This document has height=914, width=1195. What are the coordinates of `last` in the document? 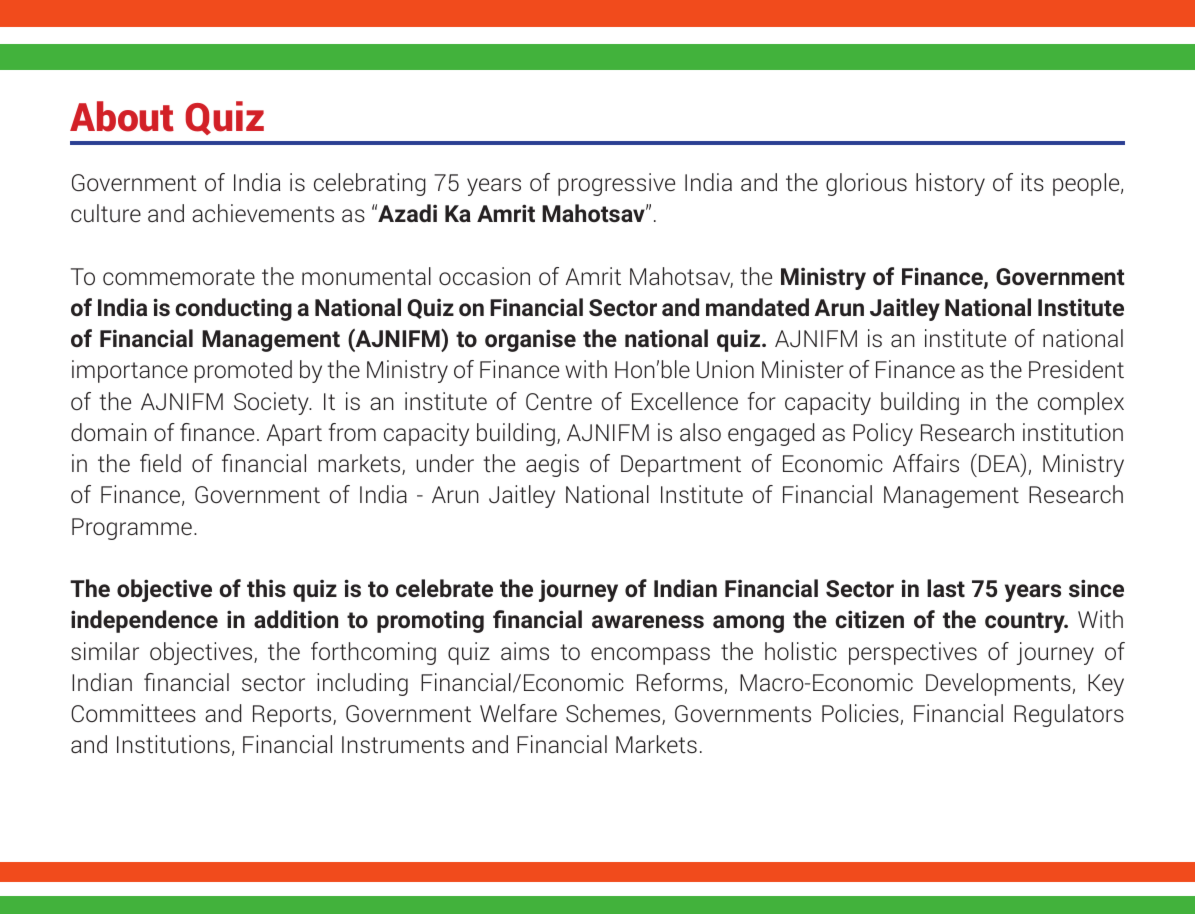 It's located at (946, 588).
